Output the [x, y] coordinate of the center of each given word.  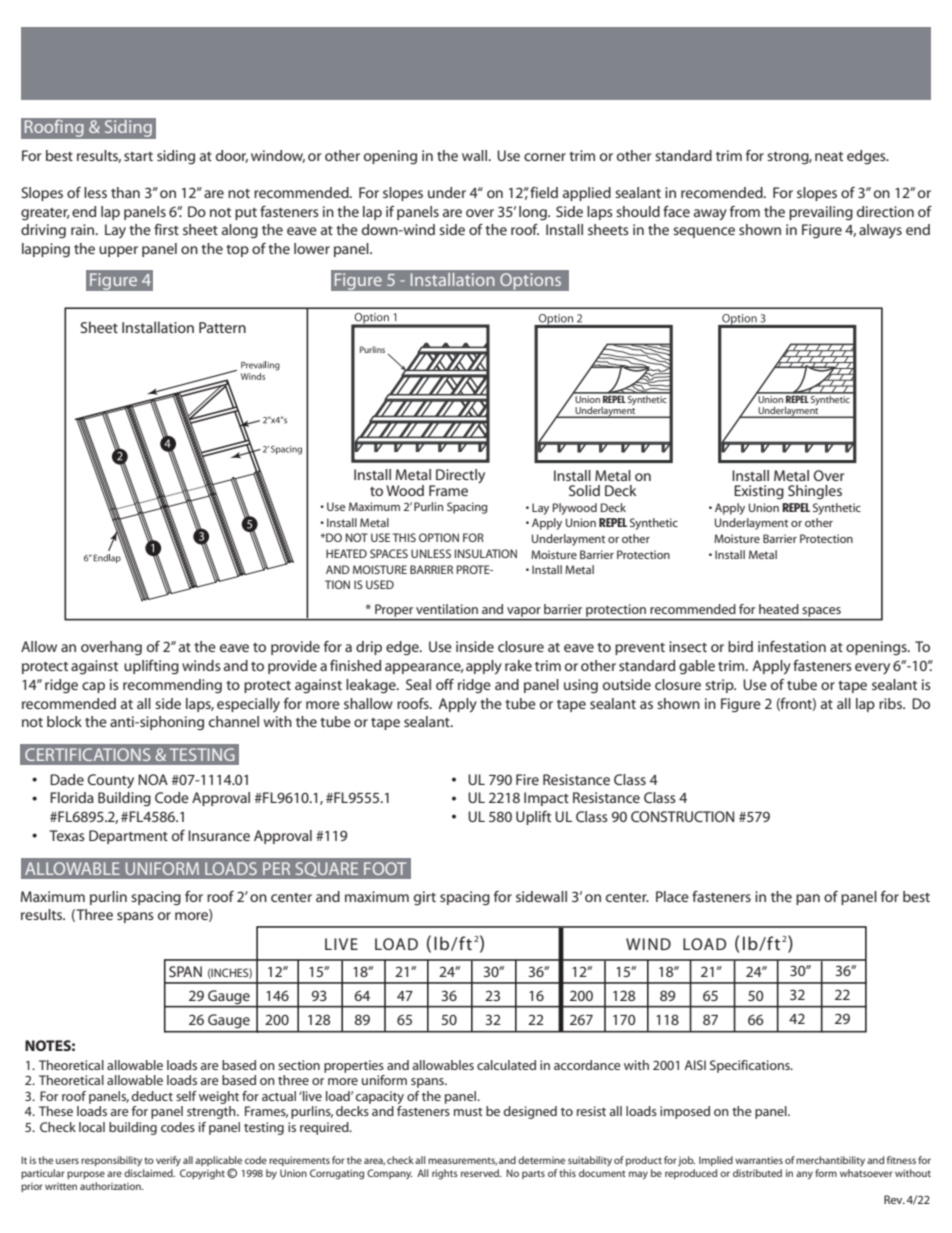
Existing [759, 492]
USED [380, 584]
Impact [546, 799]
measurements [462, 1161]
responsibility [111, 1161]
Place [672, 896]
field [544, 192]
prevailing [821, 213]
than [125, 192]
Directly [459, 477]
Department [128, 837]
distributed [757, 1173]
